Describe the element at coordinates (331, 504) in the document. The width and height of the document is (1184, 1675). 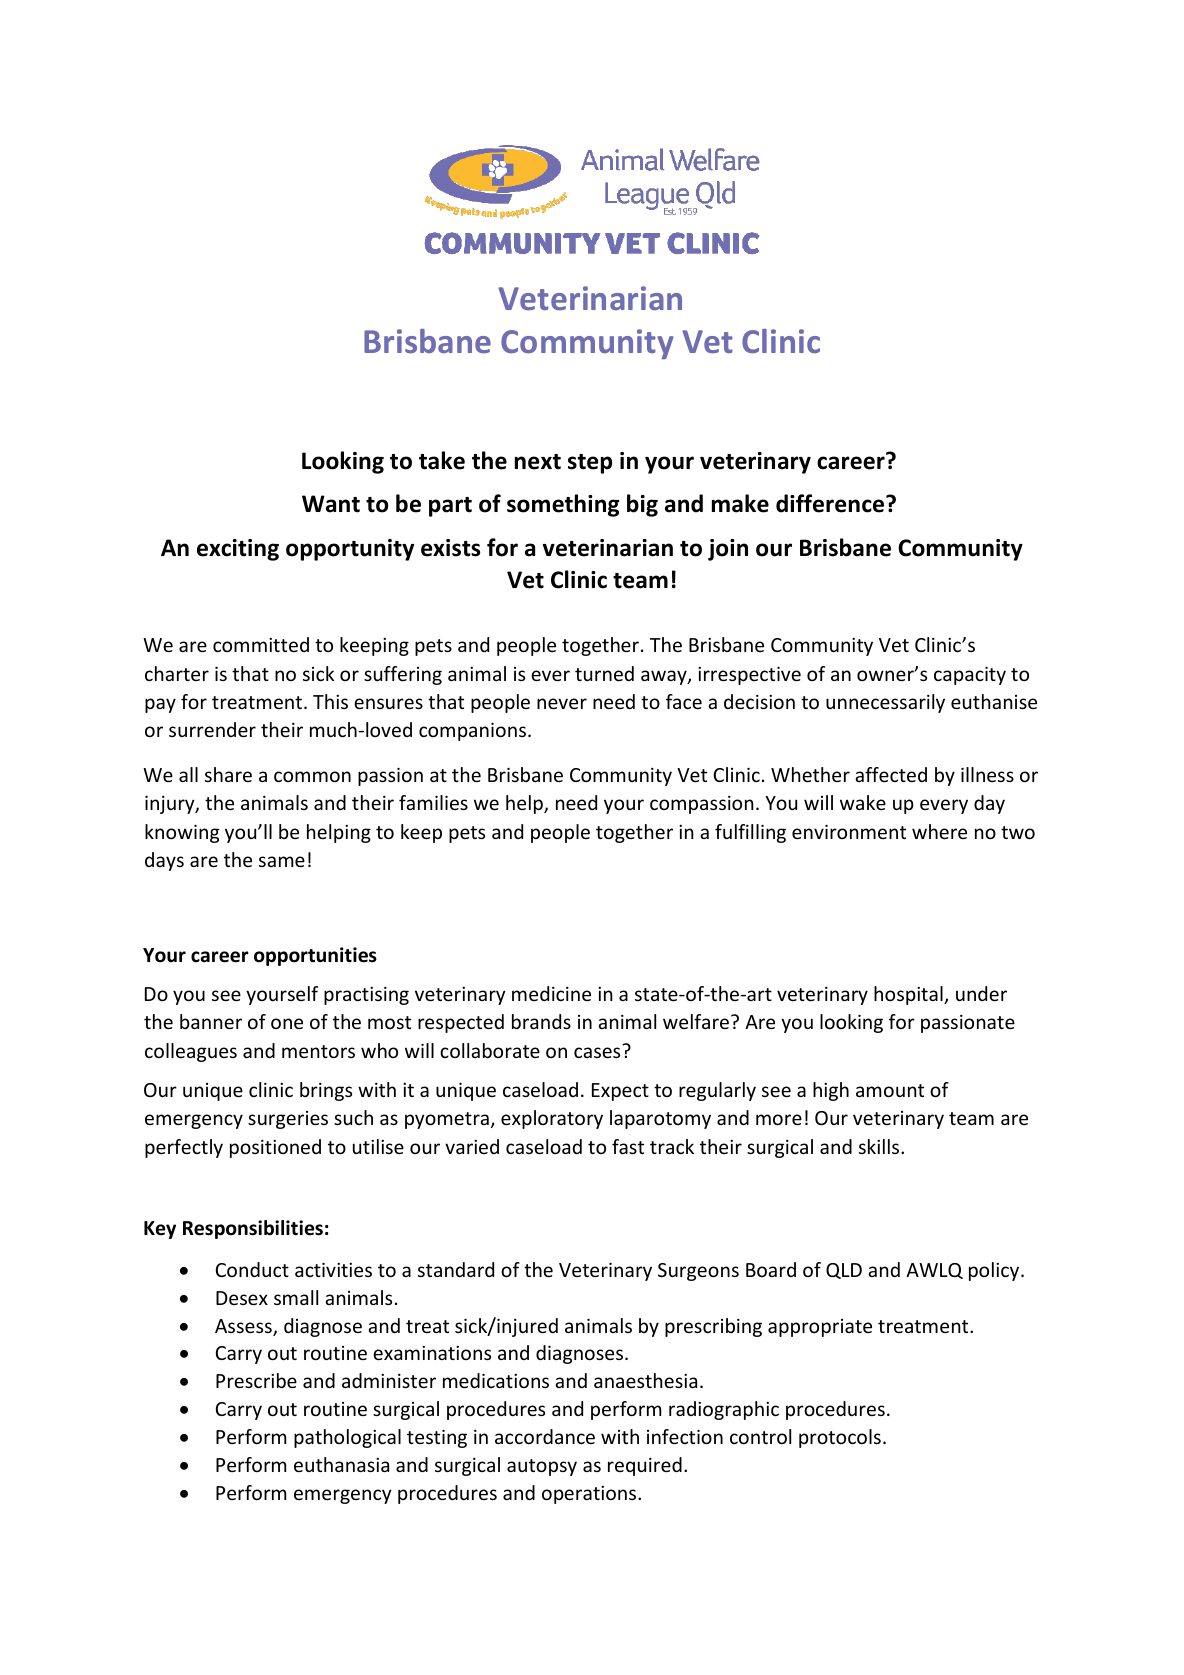
I see `Want` at that location.
